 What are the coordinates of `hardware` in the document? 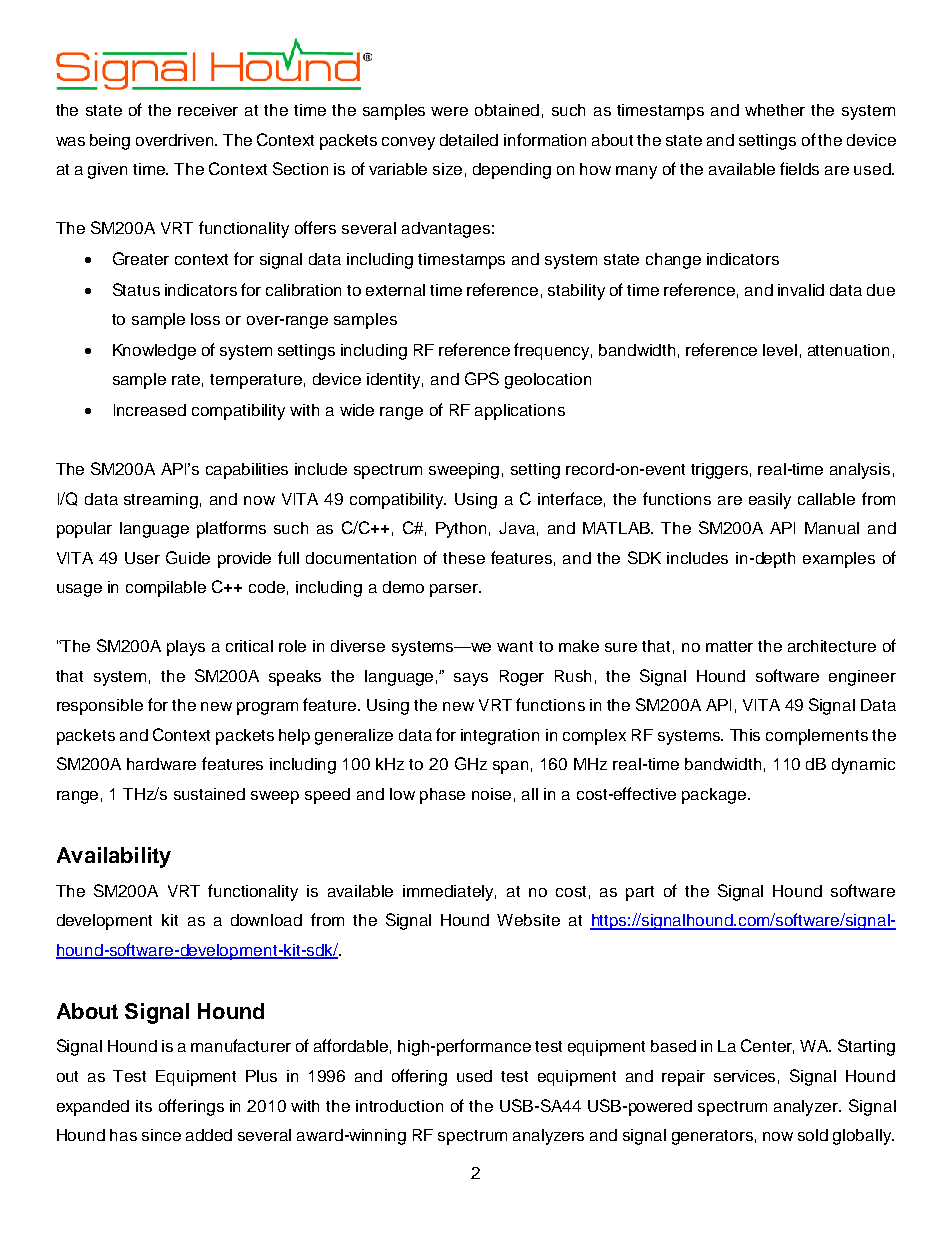 It's located at (161, 764).
